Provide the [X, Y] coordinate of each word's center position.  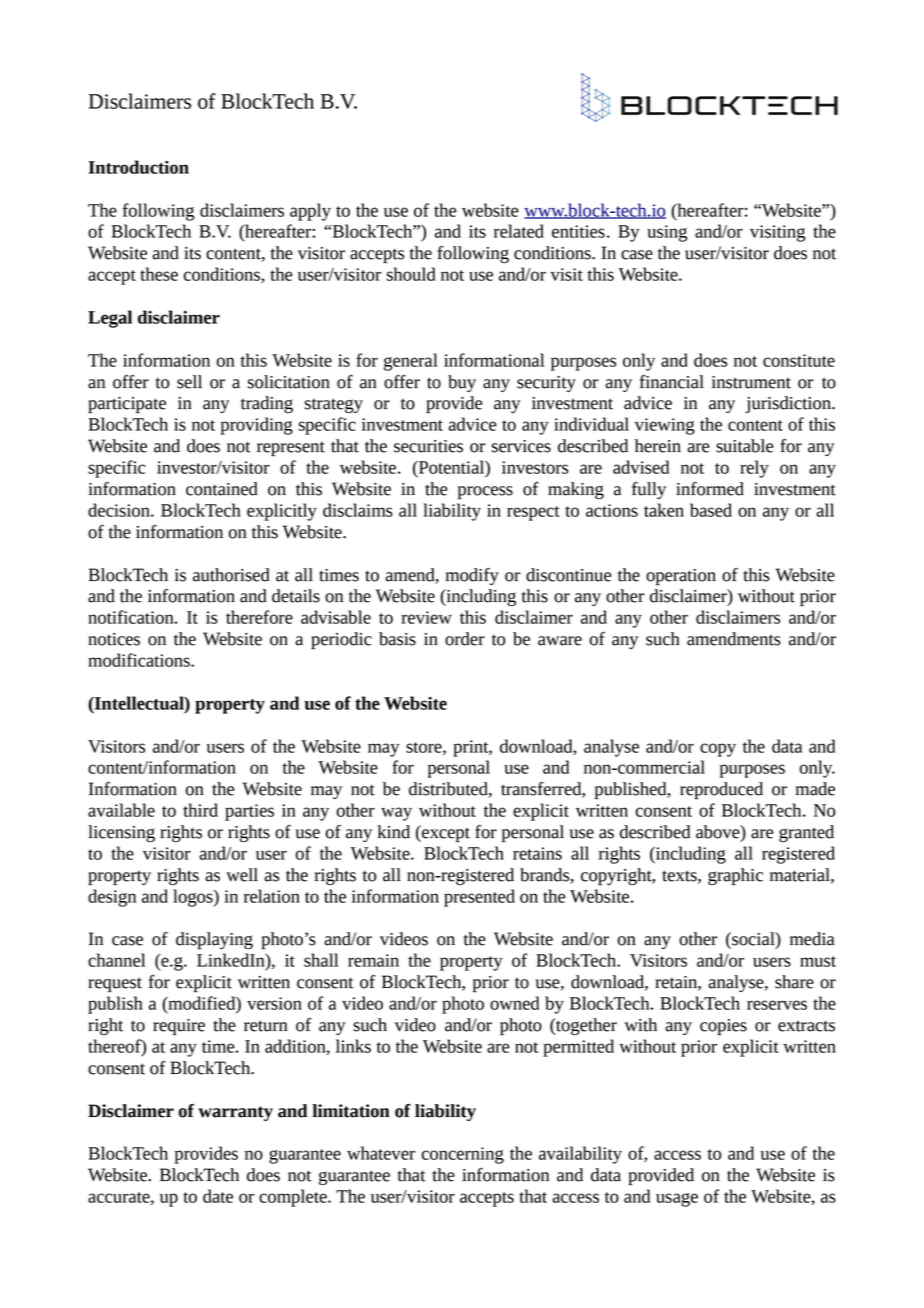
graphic [735, 877]
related [519, 231]
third [200, 810]
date [218, 1196]
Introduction [138, 167]
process [485, 493]
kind [393, 832]
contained [222, 489]
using [667, 233]
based [711, 510]
